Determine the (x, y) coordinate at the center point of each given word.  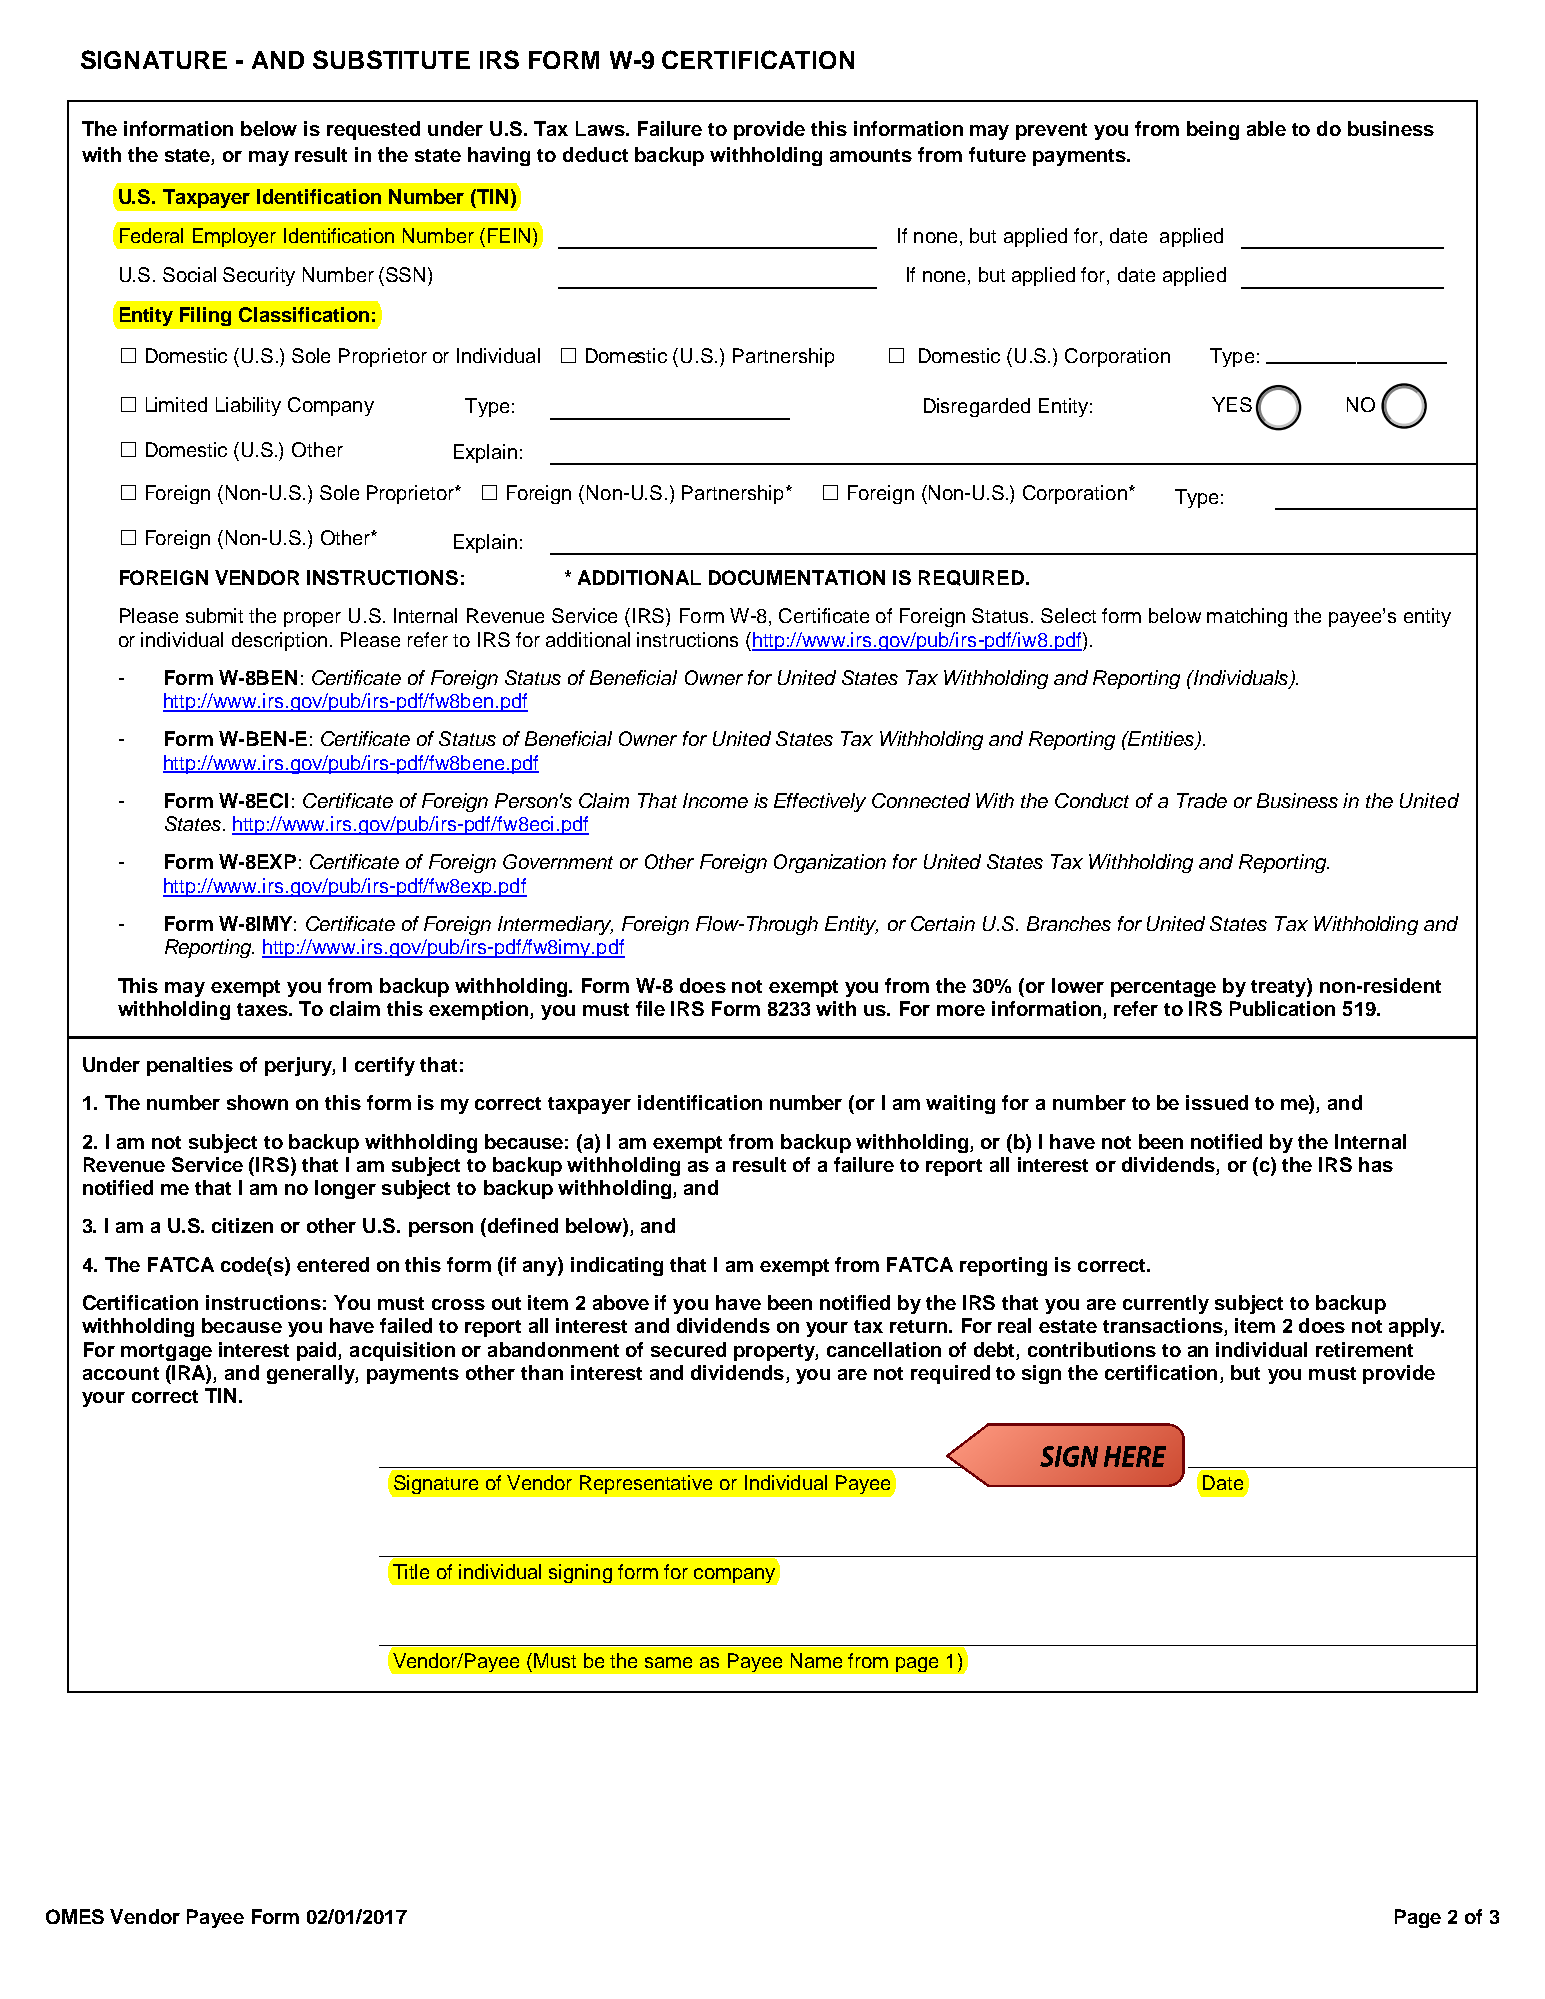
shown (257, 1102)
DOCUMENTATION (797, 577)
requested (373, 130)
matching (1247, 617)
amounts (871, 155)
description (279, 641)
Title (411, 1571)
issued (1217, 1102)
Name (816, 1660)
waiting (960, 1104)
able (1266, 128)
